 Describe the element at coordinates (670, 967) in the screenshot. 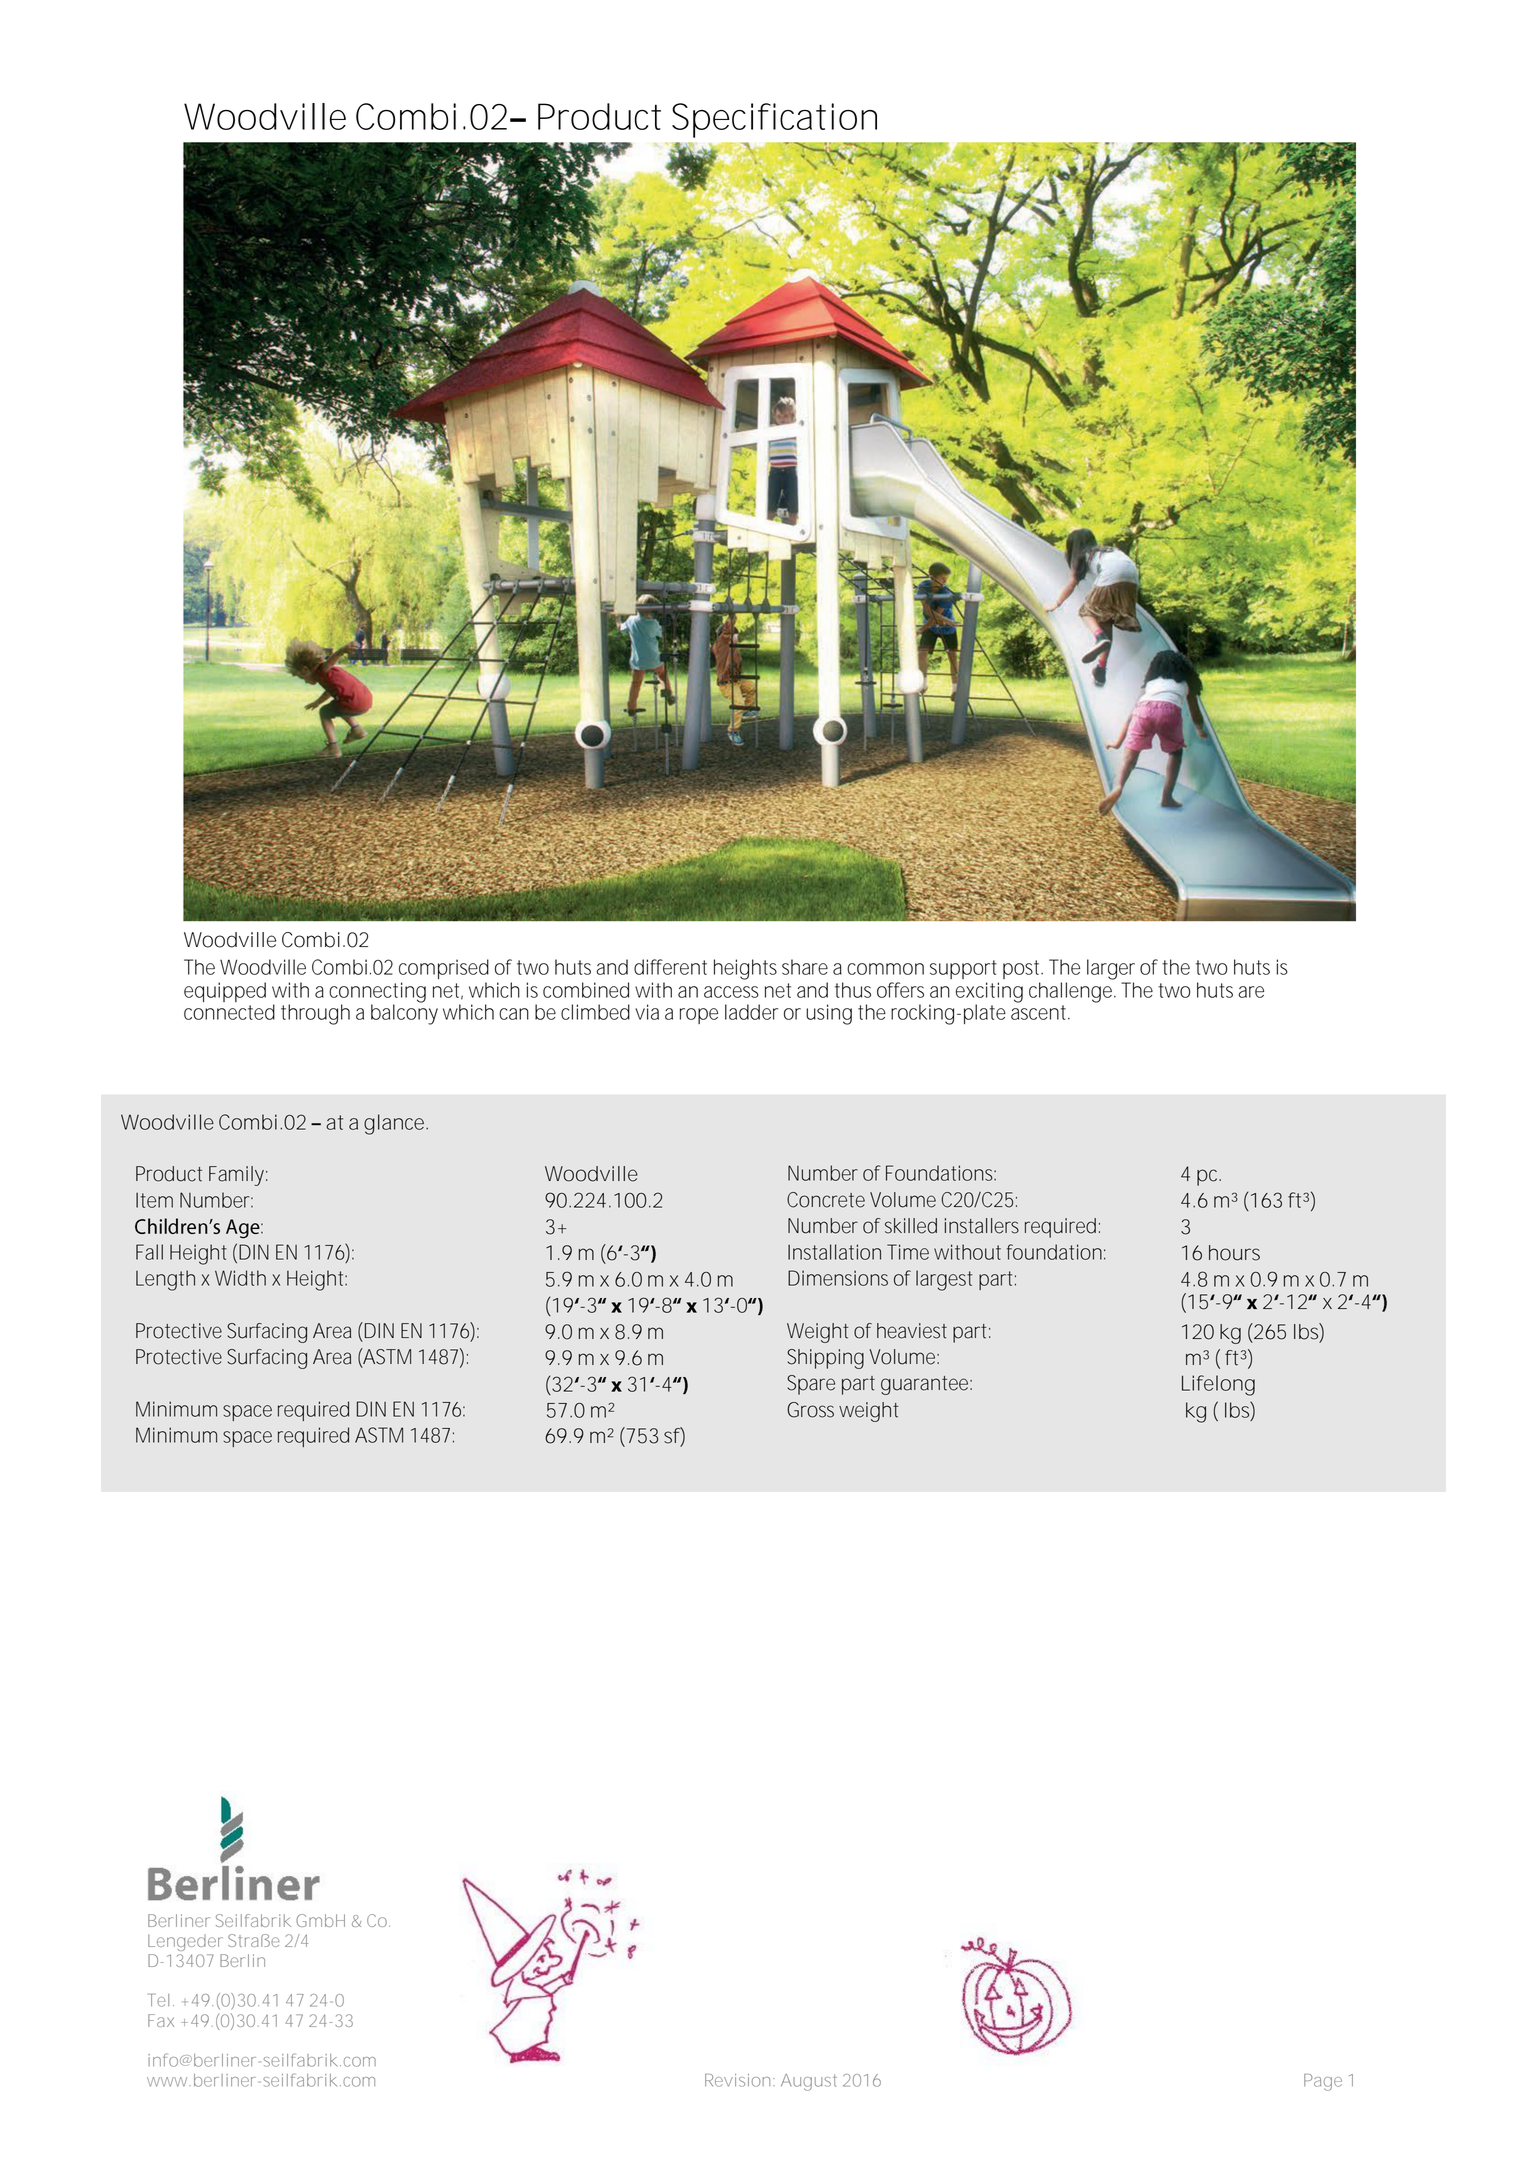

I see `different` at that location.
